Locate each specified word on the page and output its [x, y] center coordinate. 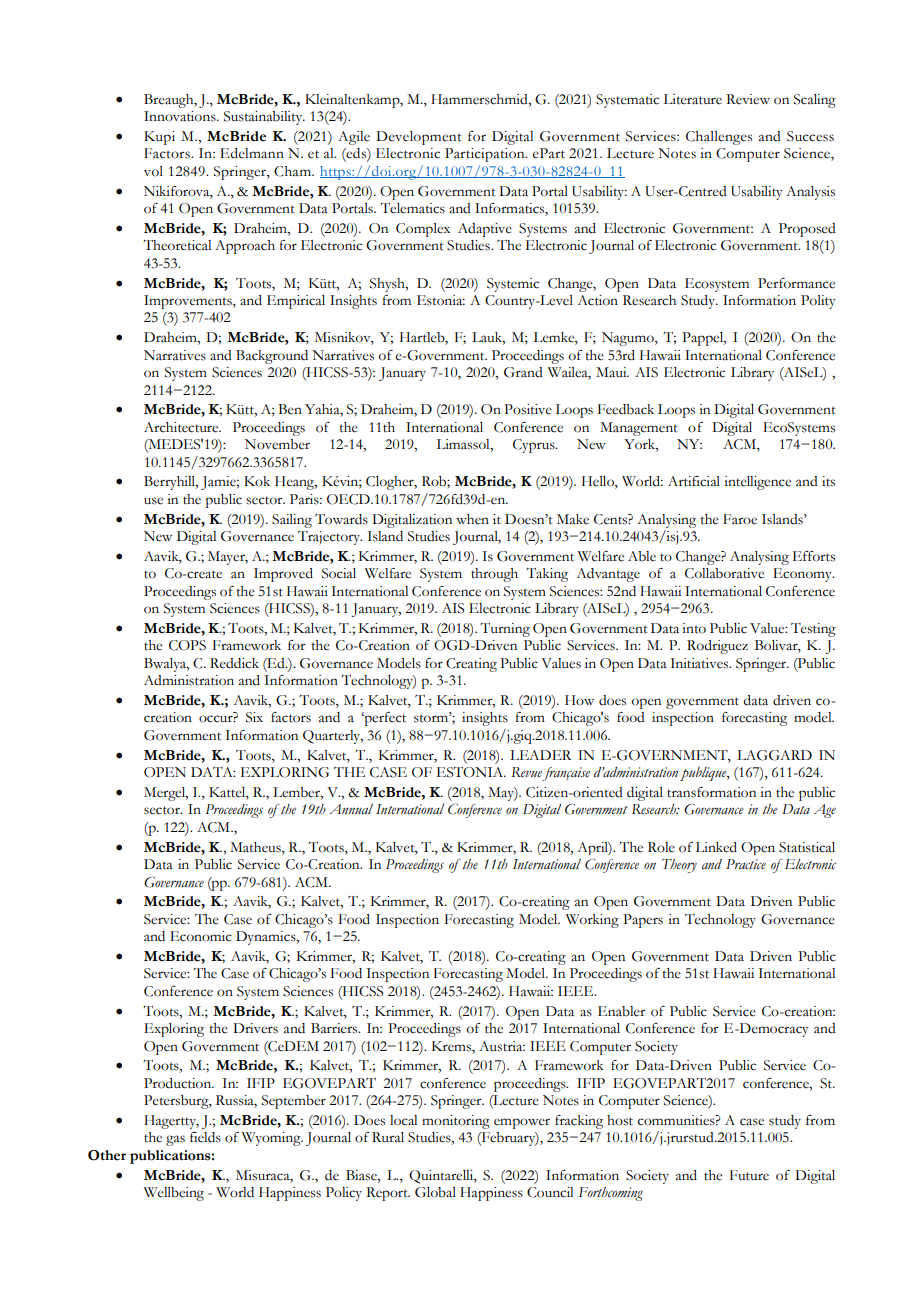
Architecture [182, 427]
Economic [201, 936]
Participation [486, 155]
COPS [187, 645]
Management [639, 429]
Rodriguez [717, 647]
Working [592, 921]
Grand [523, 372]
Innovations [181, 116]
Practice [746, 864]
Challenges [719, 138]
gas [175, 1140]
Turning [505, 630]
